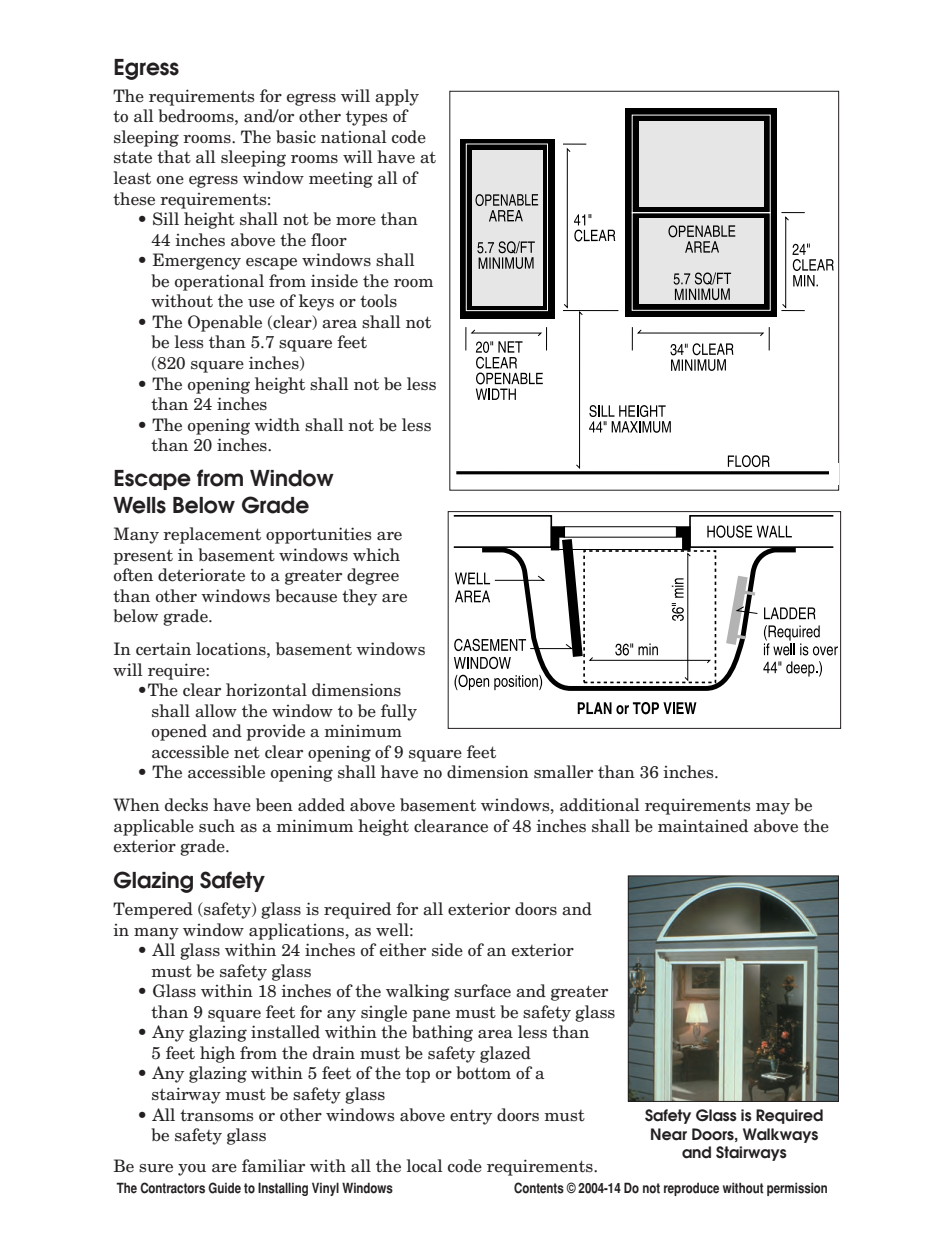  Describe the element at coordinates (399, 712) in the page. I see `fully` at that location.
